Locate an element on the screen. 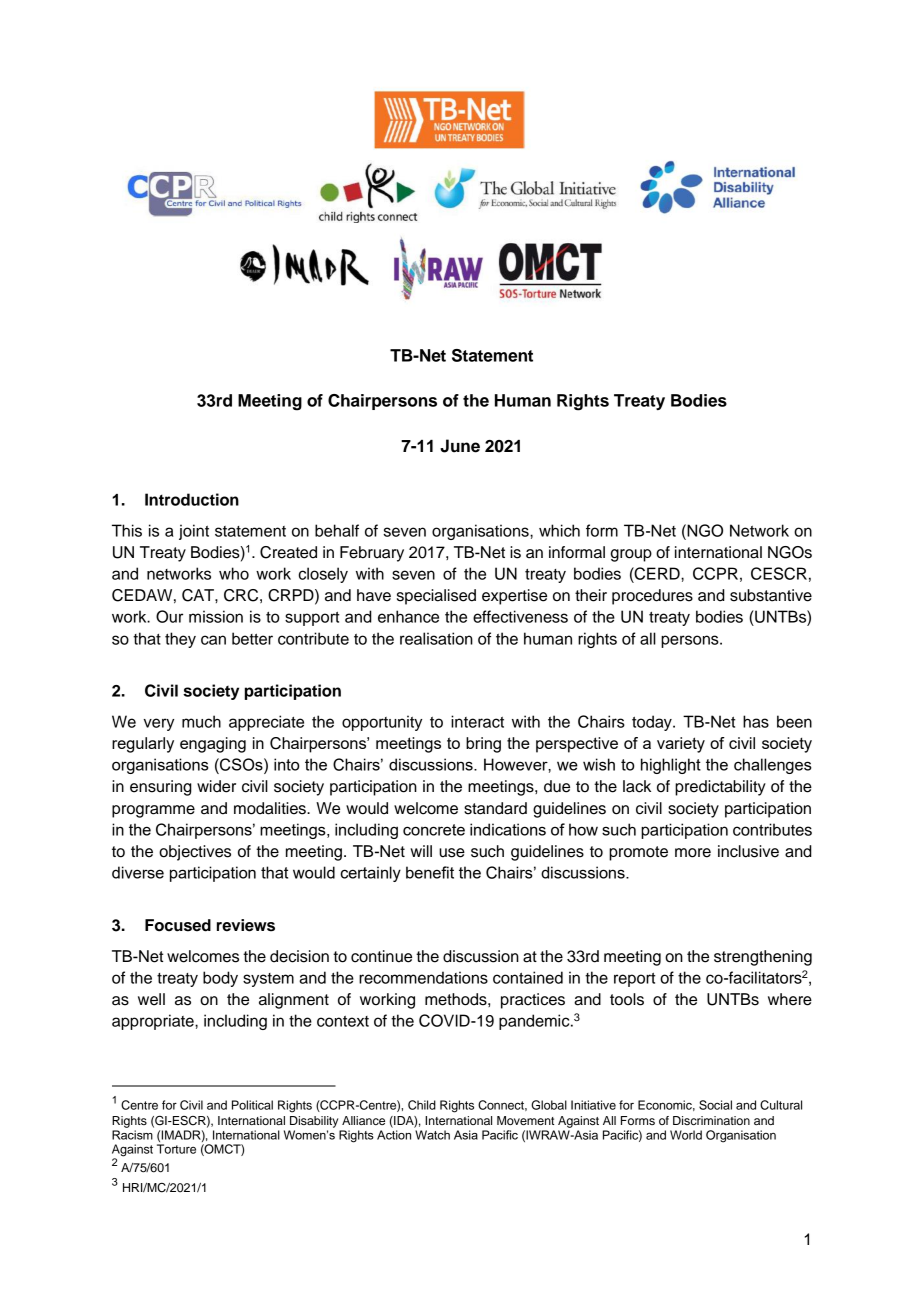 This screenshot has width=924, height=1307. wider is located at coordinates (216, 786).
